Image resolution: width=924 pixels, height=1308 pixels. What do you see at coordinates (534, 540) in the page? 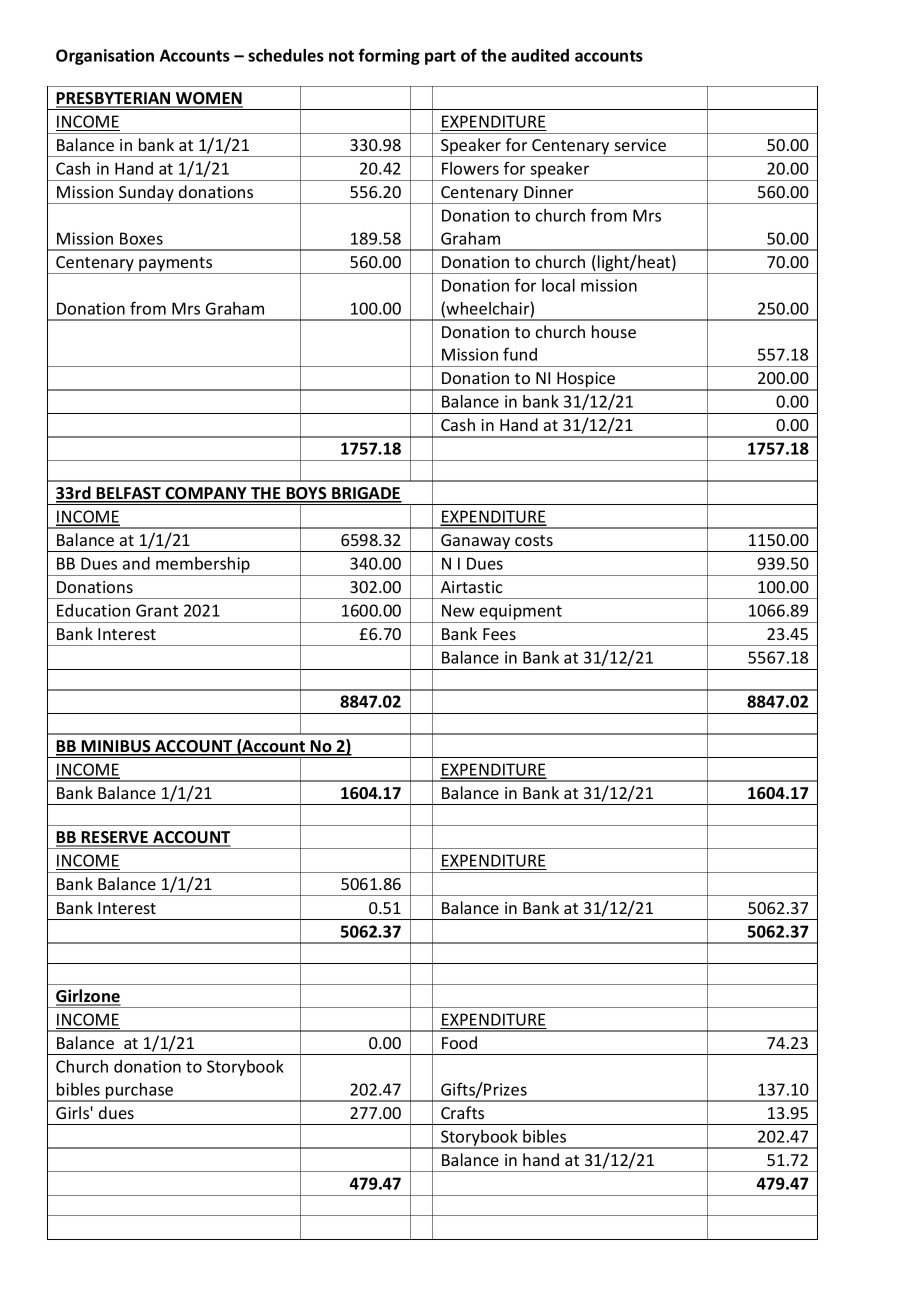
I see `costs` at bounding box center [534, 540].
